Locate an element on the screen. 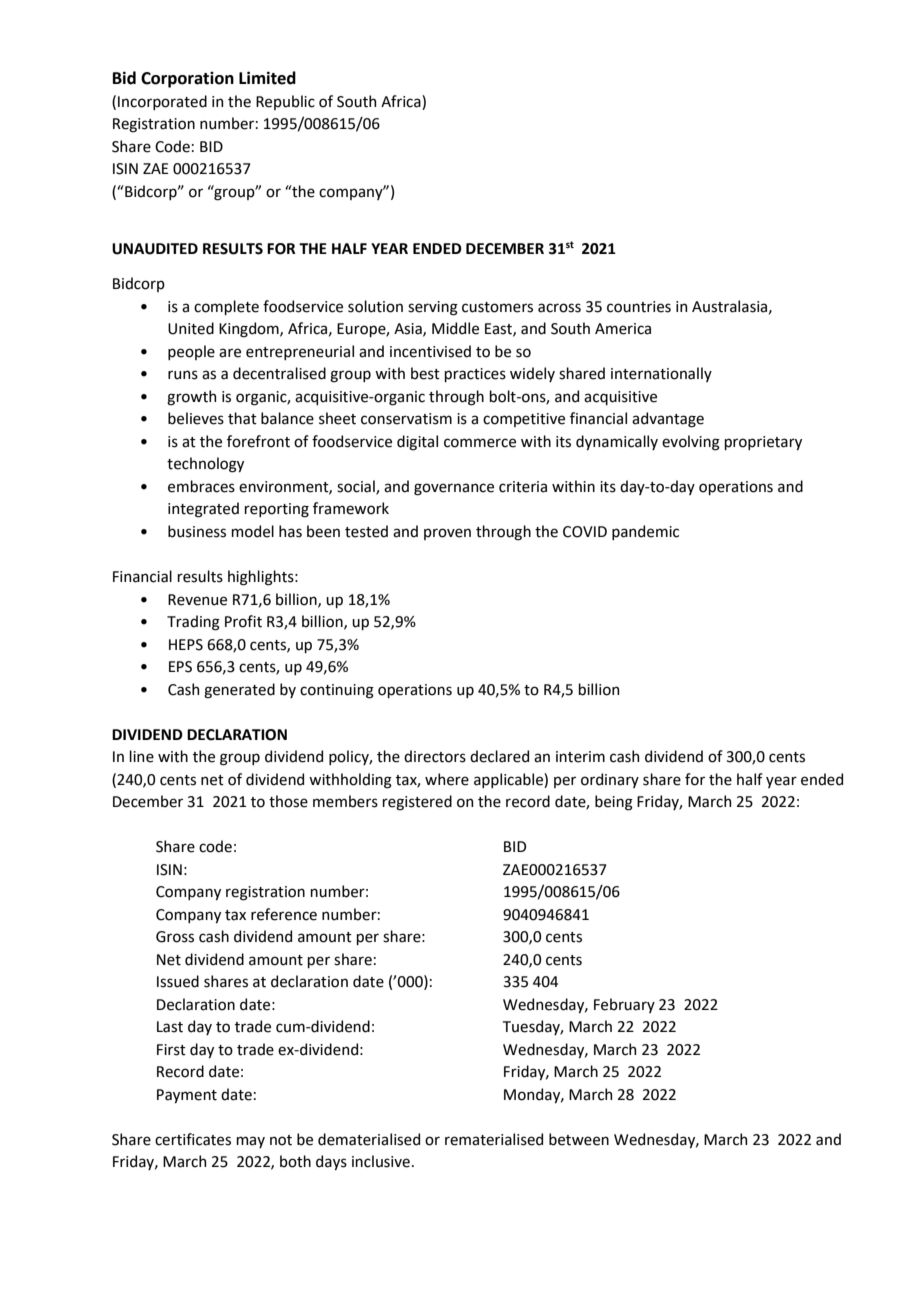 The image size is (924, 1308). where is located at coordinates (447, 779).
